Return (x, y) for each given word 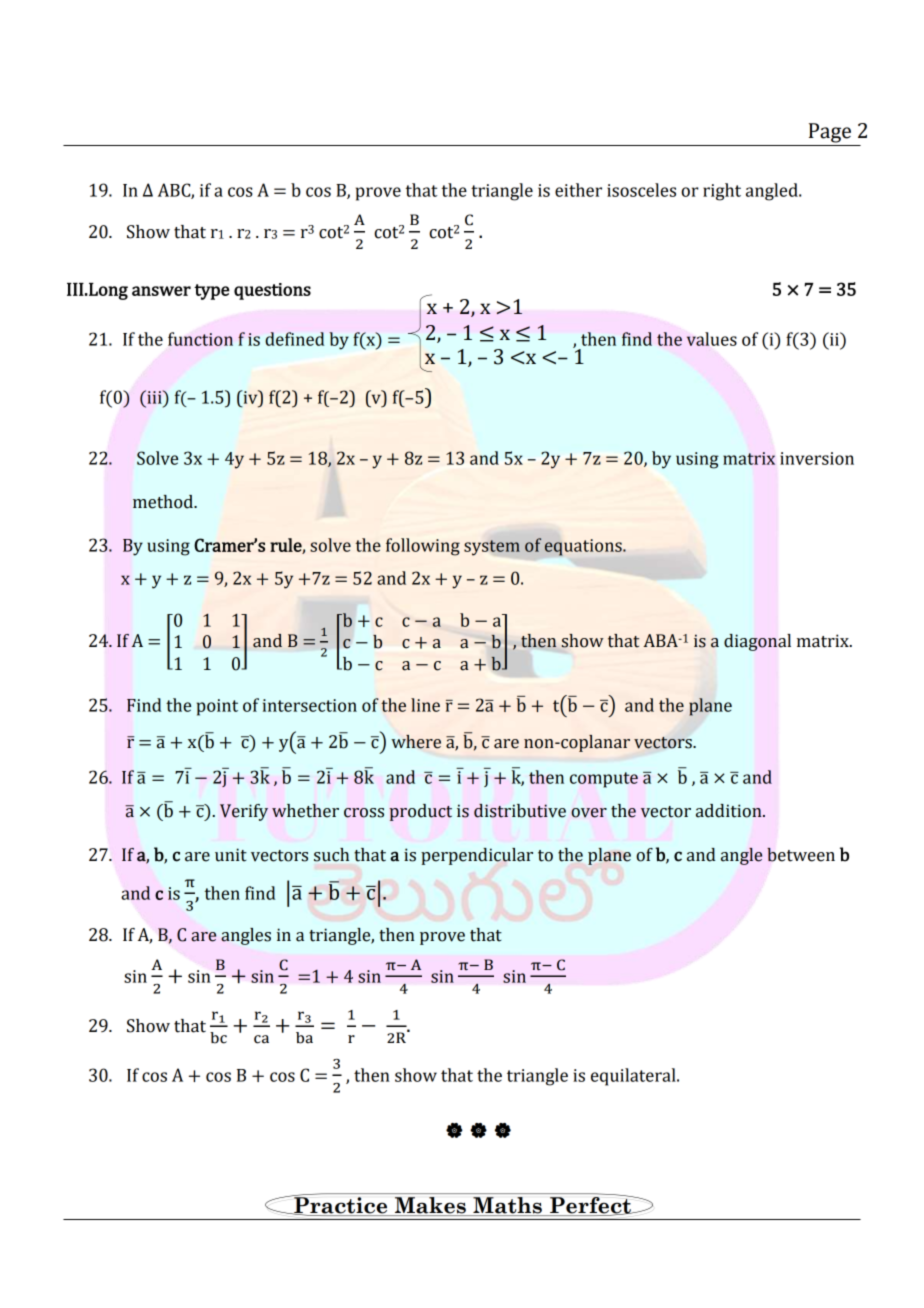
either (578, 190)
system (492, 548)
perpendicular (477, 856)
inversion (817, 458)
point (217, 707)
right (722, 192)
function (200, 339)
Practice (341, 1205)
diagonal (757, 642)
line (425, 705)
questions (272, 291)
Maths (507, 1206)
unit (231, 855)
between (801, 855)
